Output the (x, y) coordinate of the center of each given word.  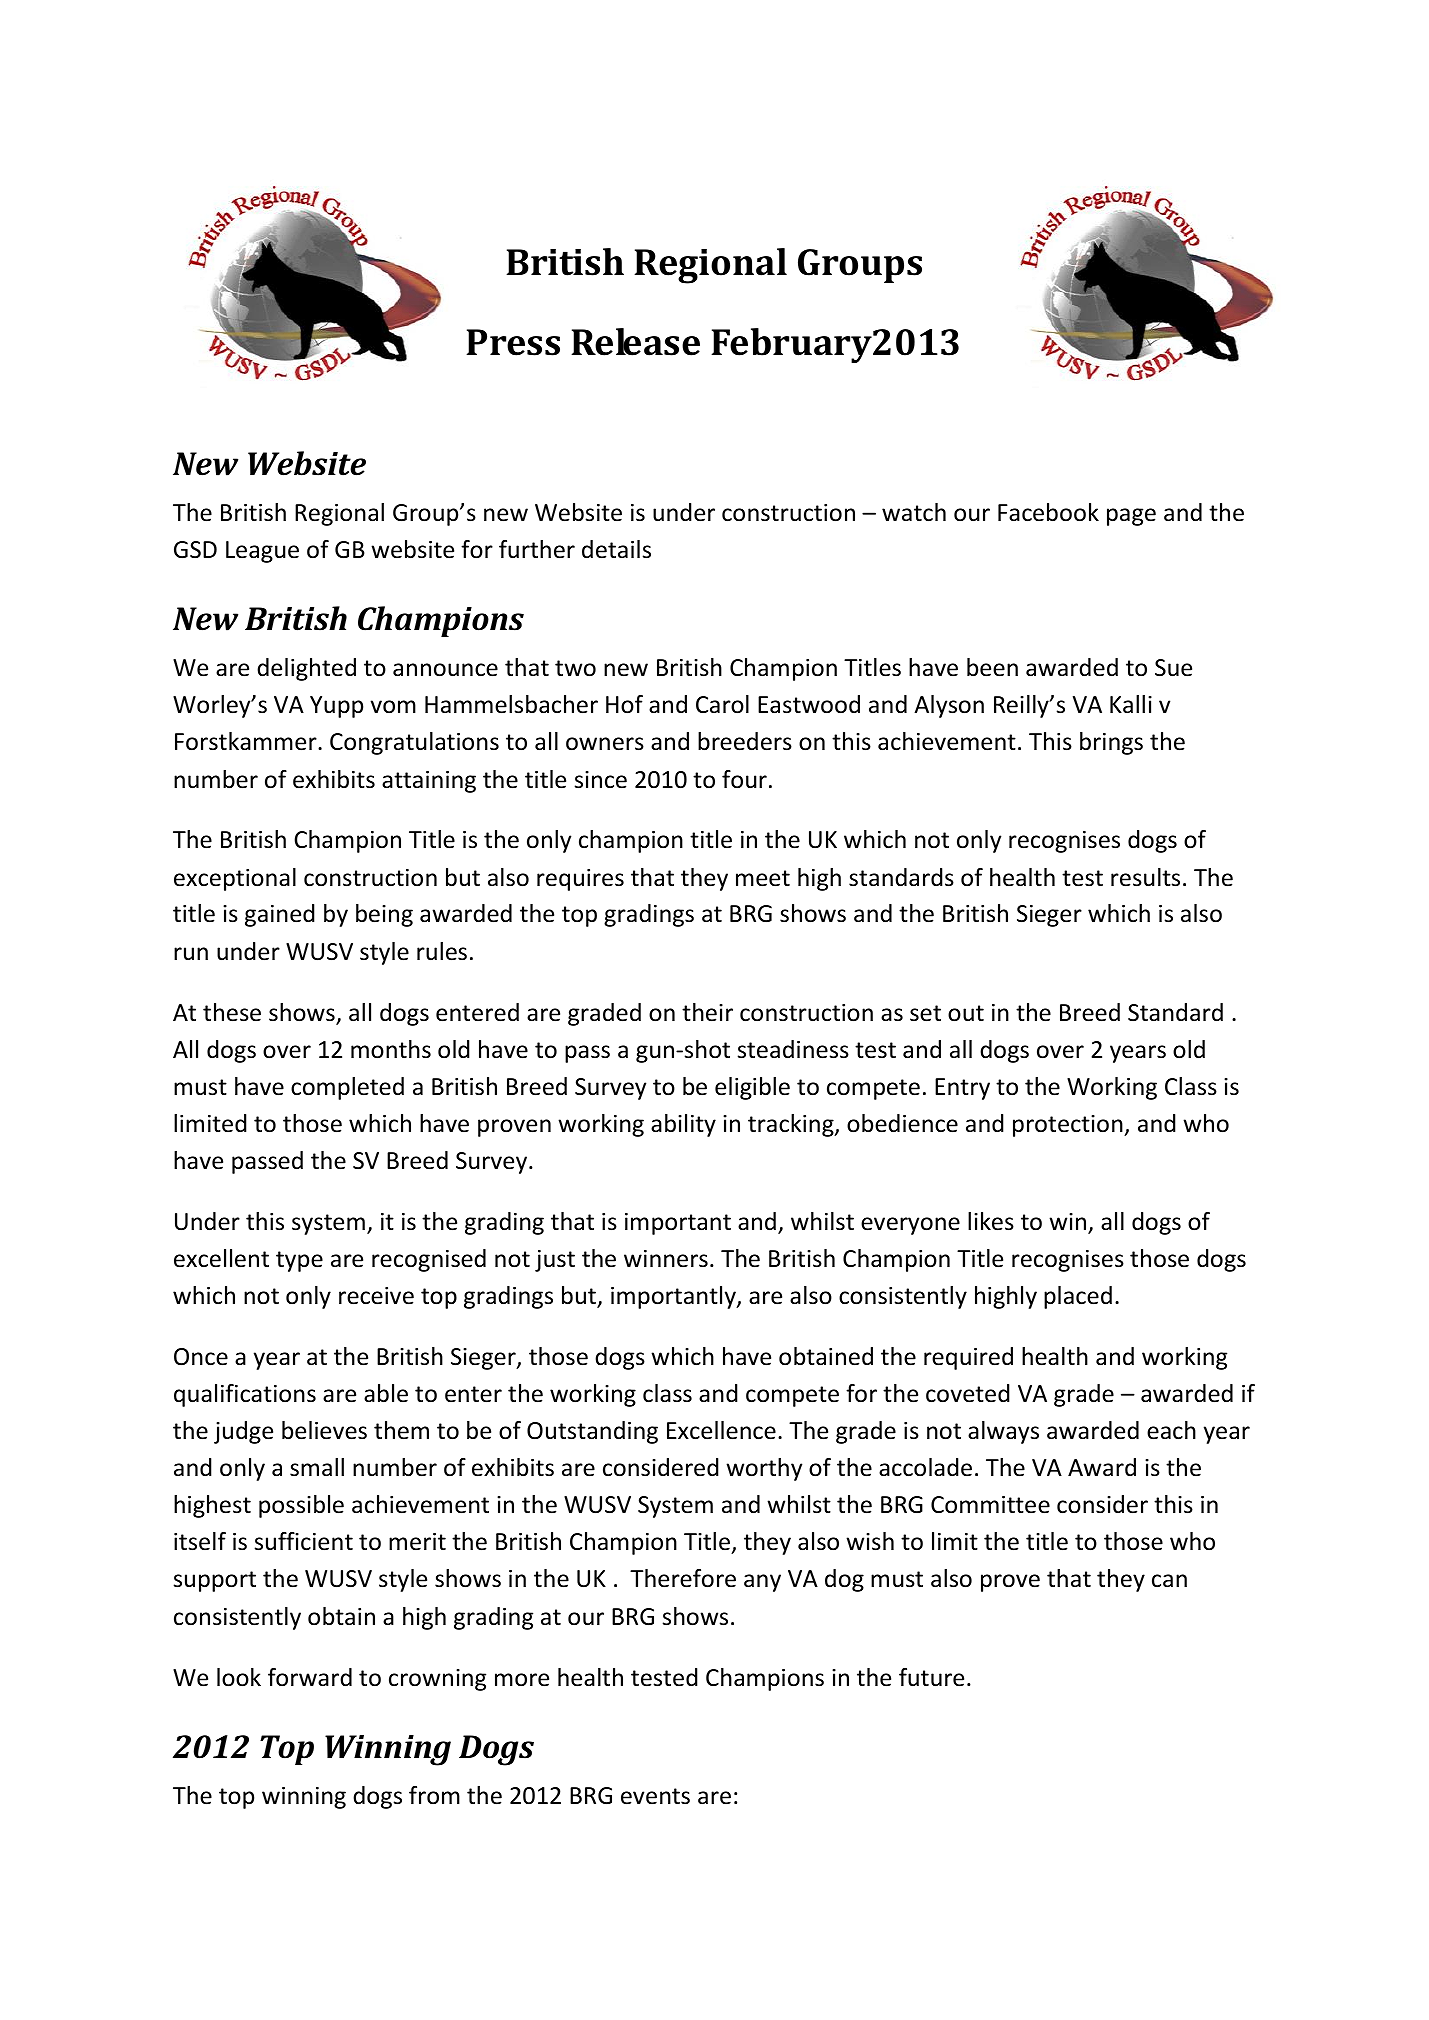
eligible (752, 1088)
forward (310, 1677)
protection (1069, 1126)
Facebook (1048, 512)
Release (635, 342)
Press (513, 342)
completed (347, 1088)
